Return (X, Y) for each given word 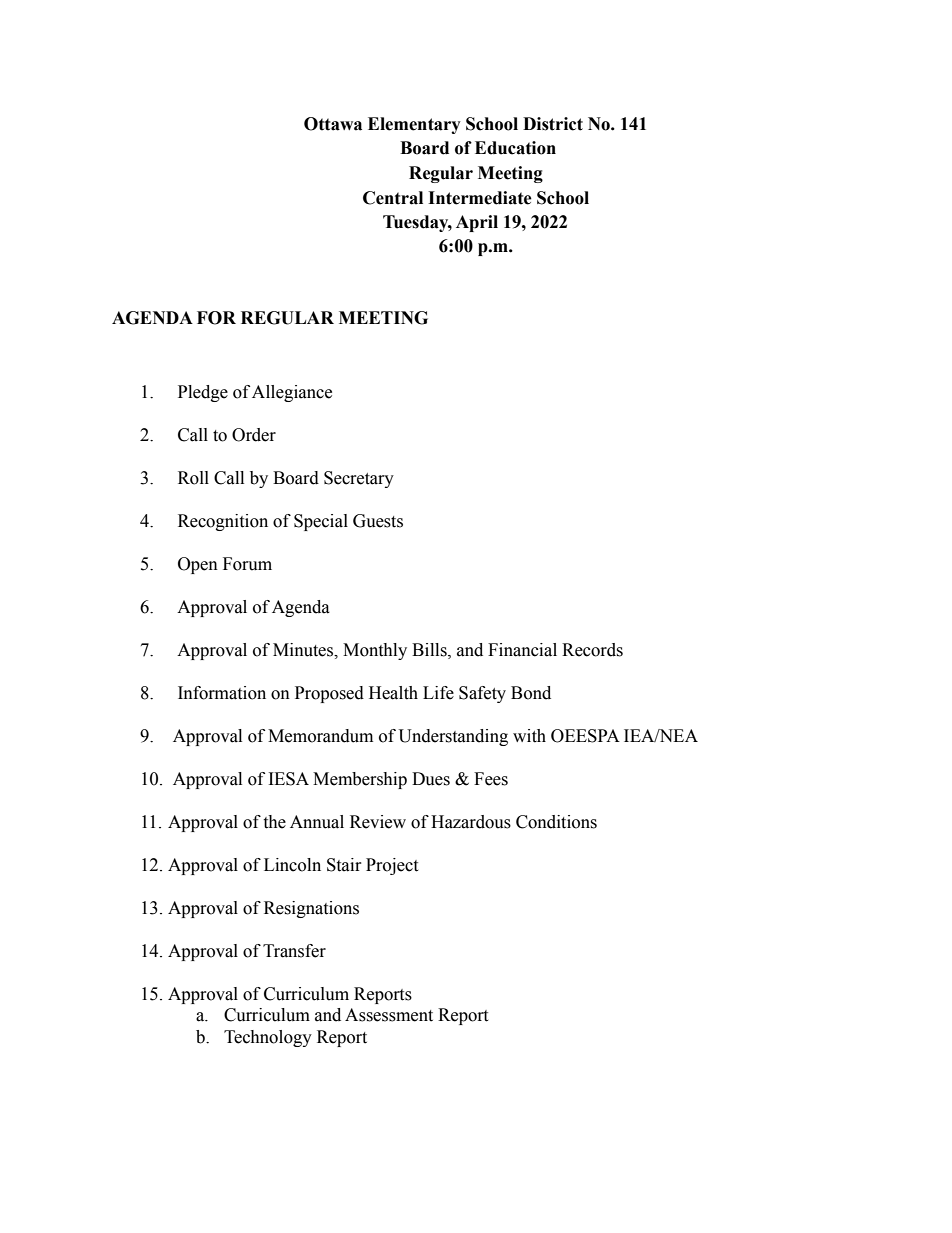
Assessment (389, 1015)
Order (254, 435)
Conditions (556, 822)
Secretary (359, 479)
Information (222, 693)
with (529, 736)
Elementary (414, 125)
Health (393, 693)
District (553, 124)
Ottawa (333, 124)
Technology (268, 1038)
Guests (378, 521)
